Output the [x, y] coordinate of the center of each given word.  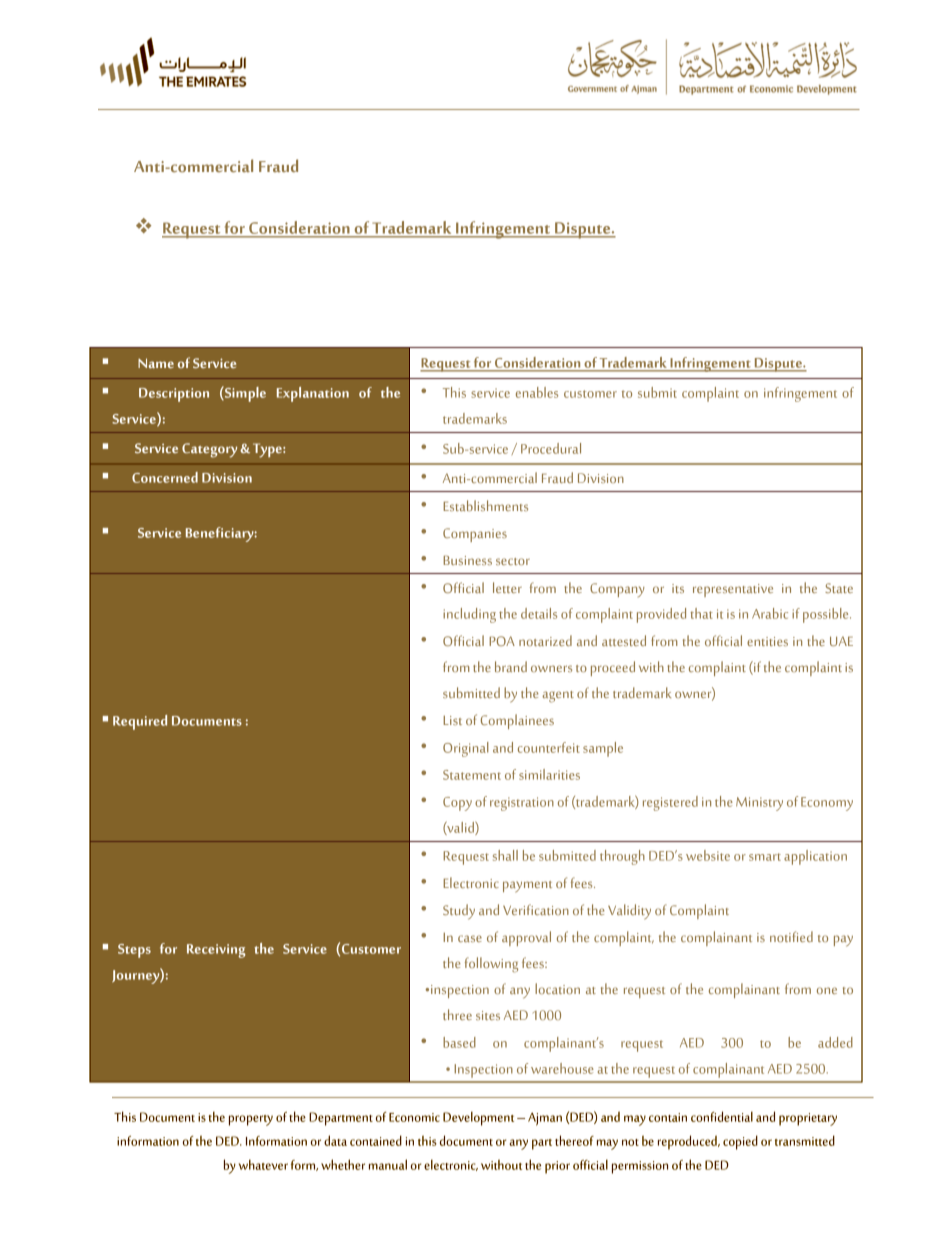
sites [488, 1015]
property [251, 1120]
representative [733, 590]
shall [505, 855]
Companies [475, 535]
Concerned [165, 477]
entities [767, 641]
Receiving [216, 951]
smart [765, 857]
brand [511, 666]
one [827, 990]
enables [537, 392]
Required [140, 722]
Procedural [551, 448]
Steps [134, 951]
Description [174, 395]
